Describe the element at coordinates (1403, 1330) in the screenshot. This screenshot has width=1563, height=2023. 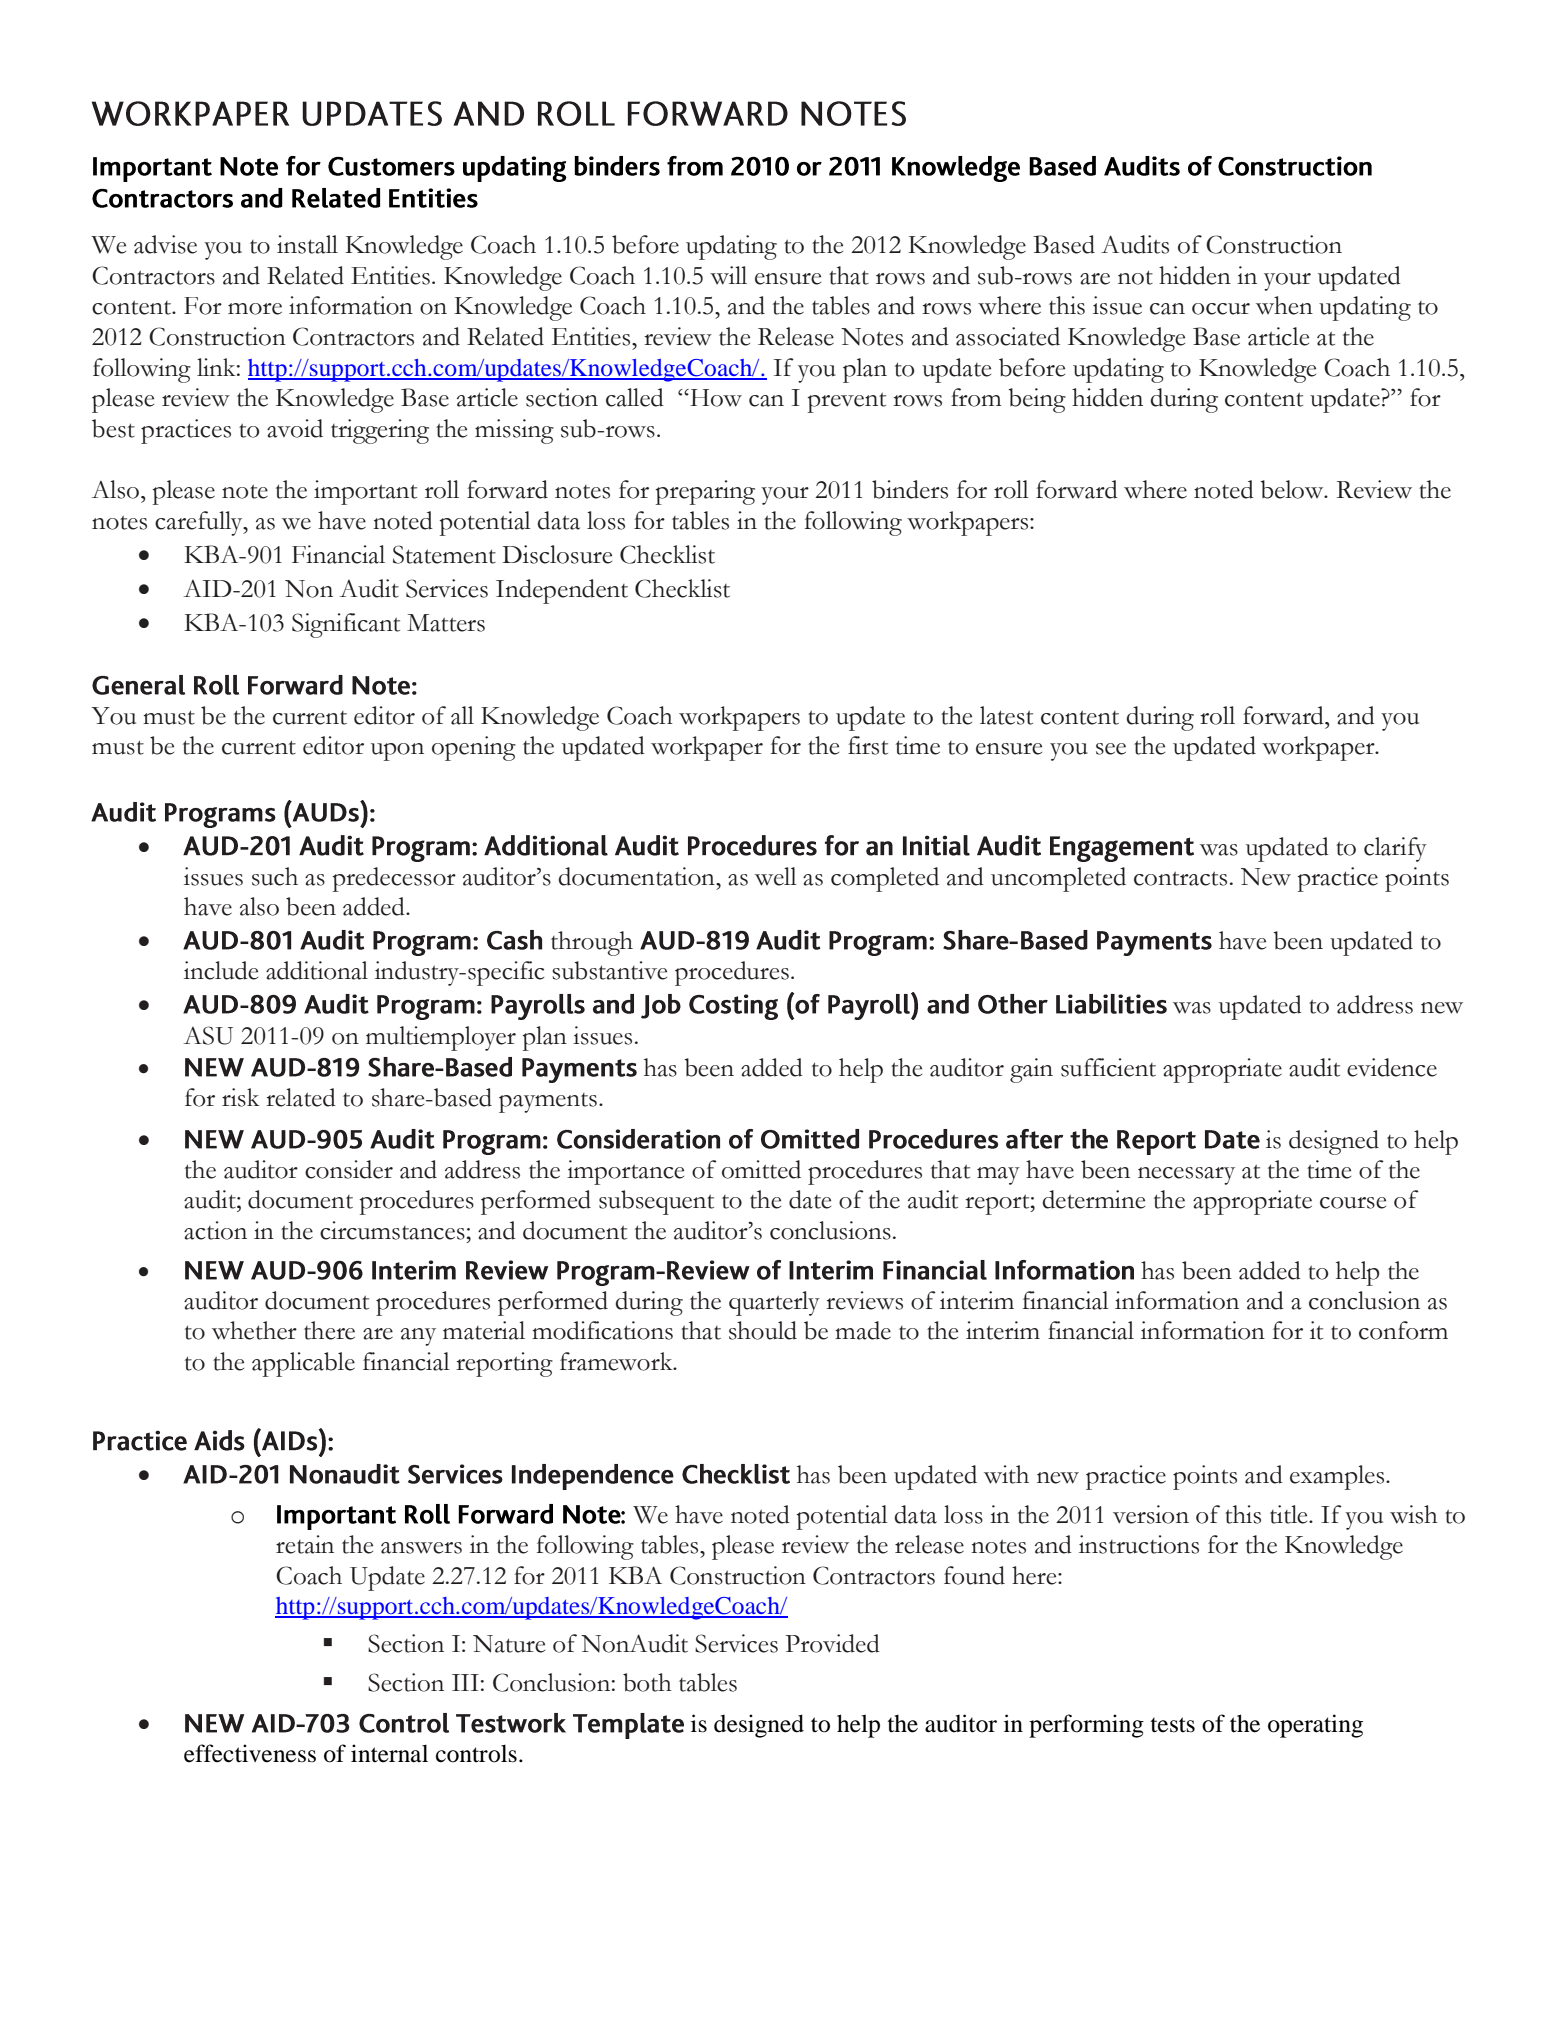
I see `conform` at that location.
